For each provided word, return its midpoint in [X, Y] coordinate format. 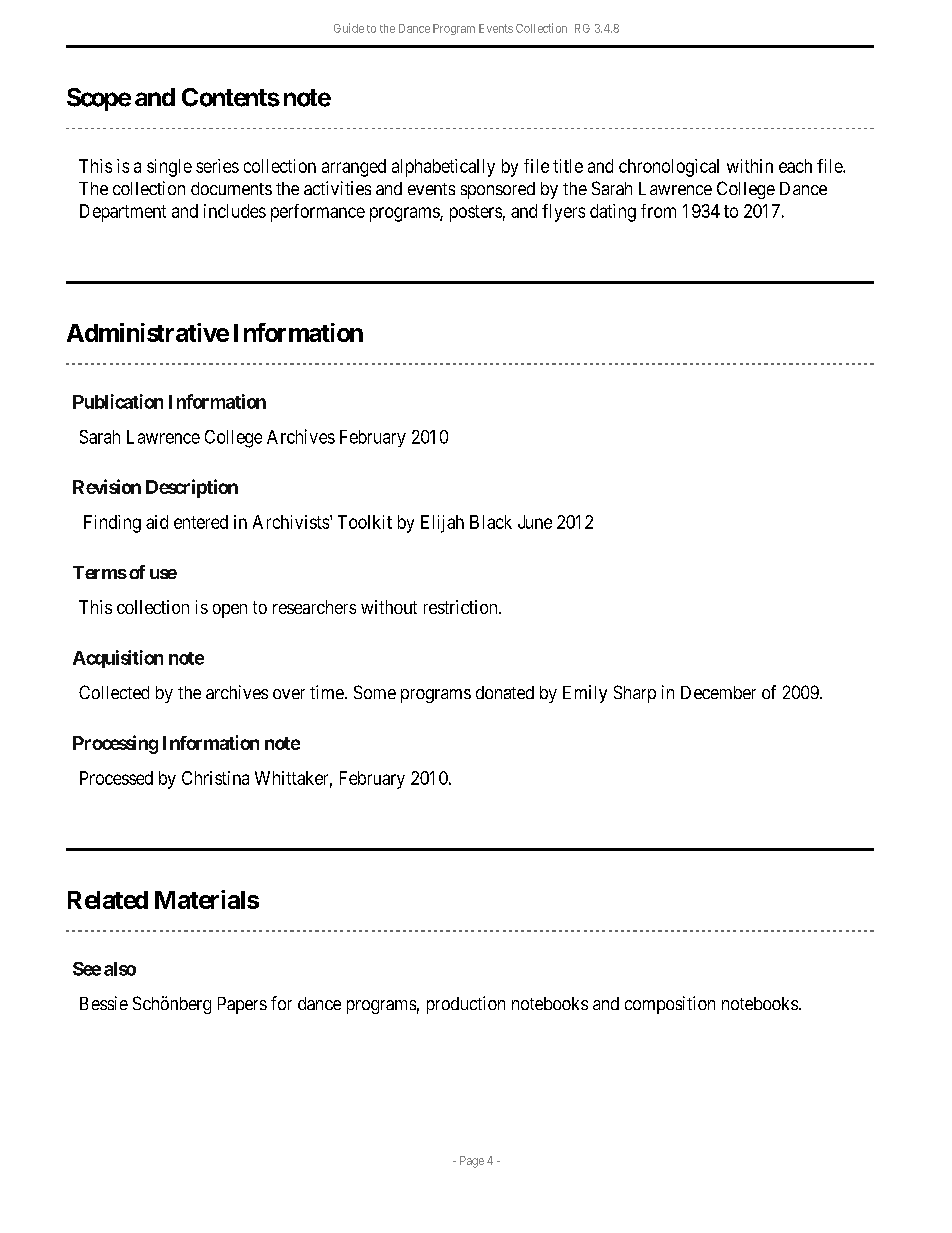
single [169, 168]
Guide [349, 28]
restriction [462, 607]
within [750, 166]
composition [670, 1005]
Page [472, 1162]
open [230, 611]
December [718, 692]
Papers [242, 1005]
